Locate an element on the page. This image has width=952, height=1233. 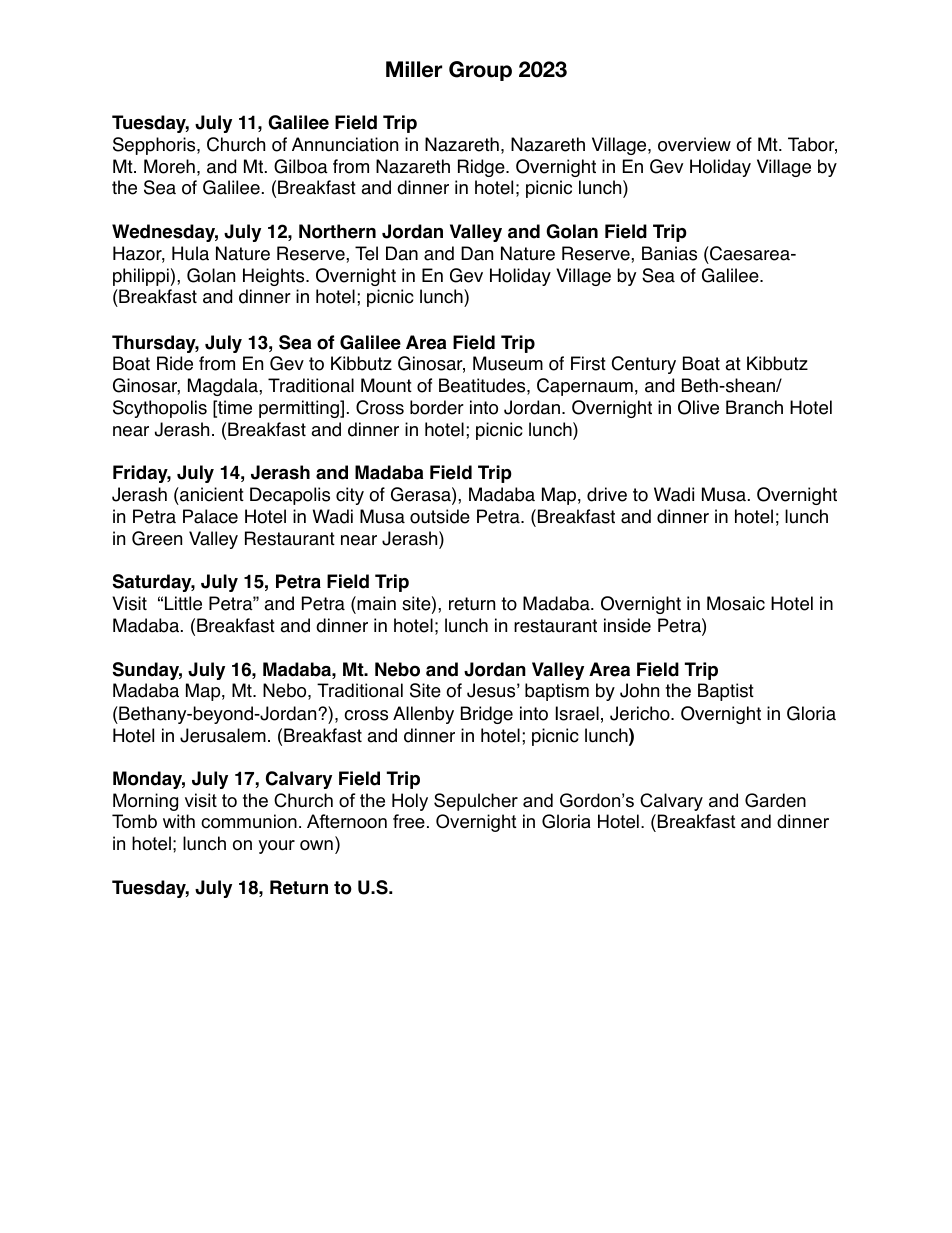
Northern is located at coordinates (337, 231).
